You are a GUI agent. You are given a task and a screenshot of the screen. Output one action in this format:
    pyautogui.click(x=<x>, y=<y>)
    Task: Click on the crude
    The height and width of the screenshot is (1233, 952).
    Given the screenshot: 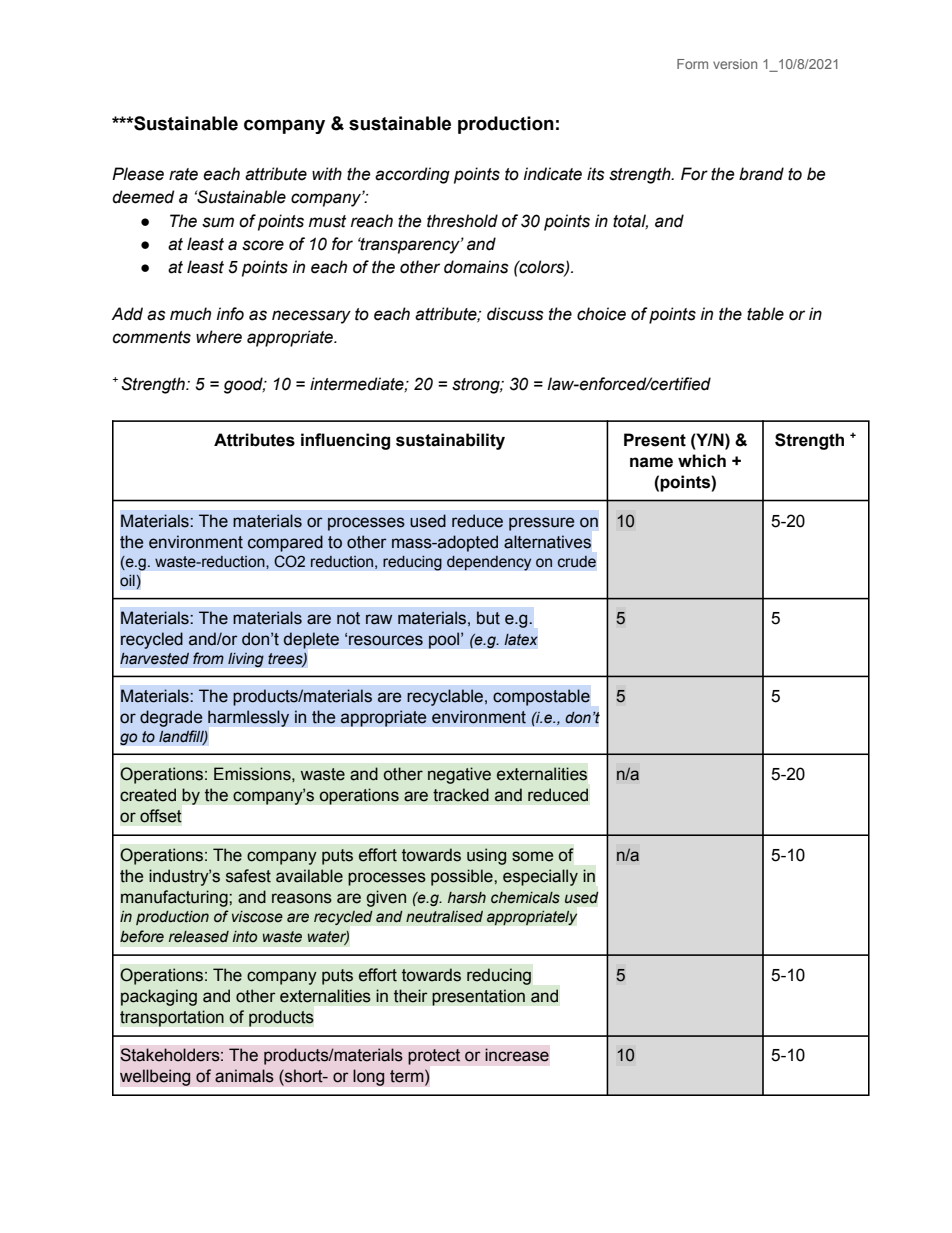 What is the action you would take?
    pyautogui.click(x=577, y=562)
